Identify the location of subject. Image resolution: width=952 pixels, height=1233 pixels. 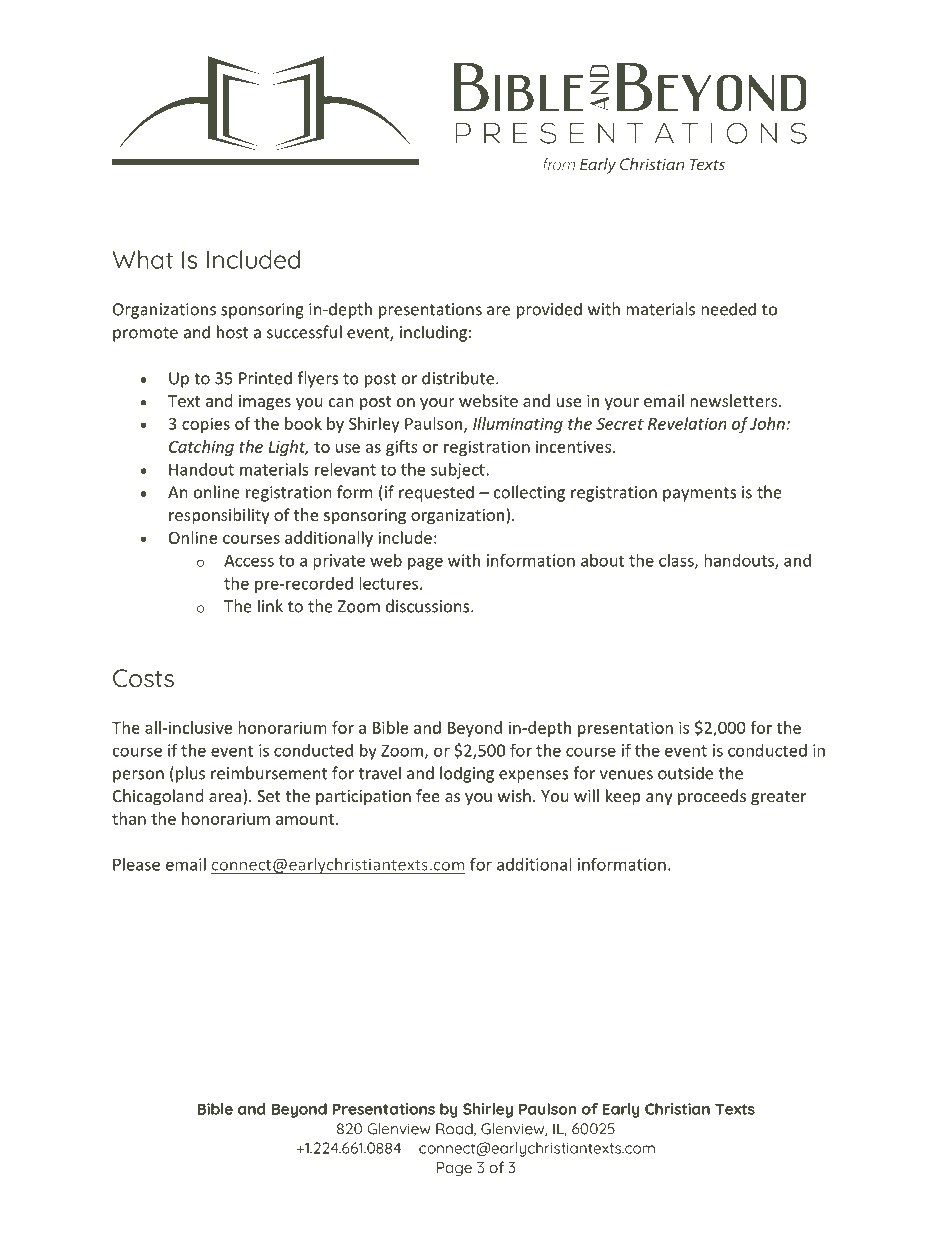
(459, 471).
